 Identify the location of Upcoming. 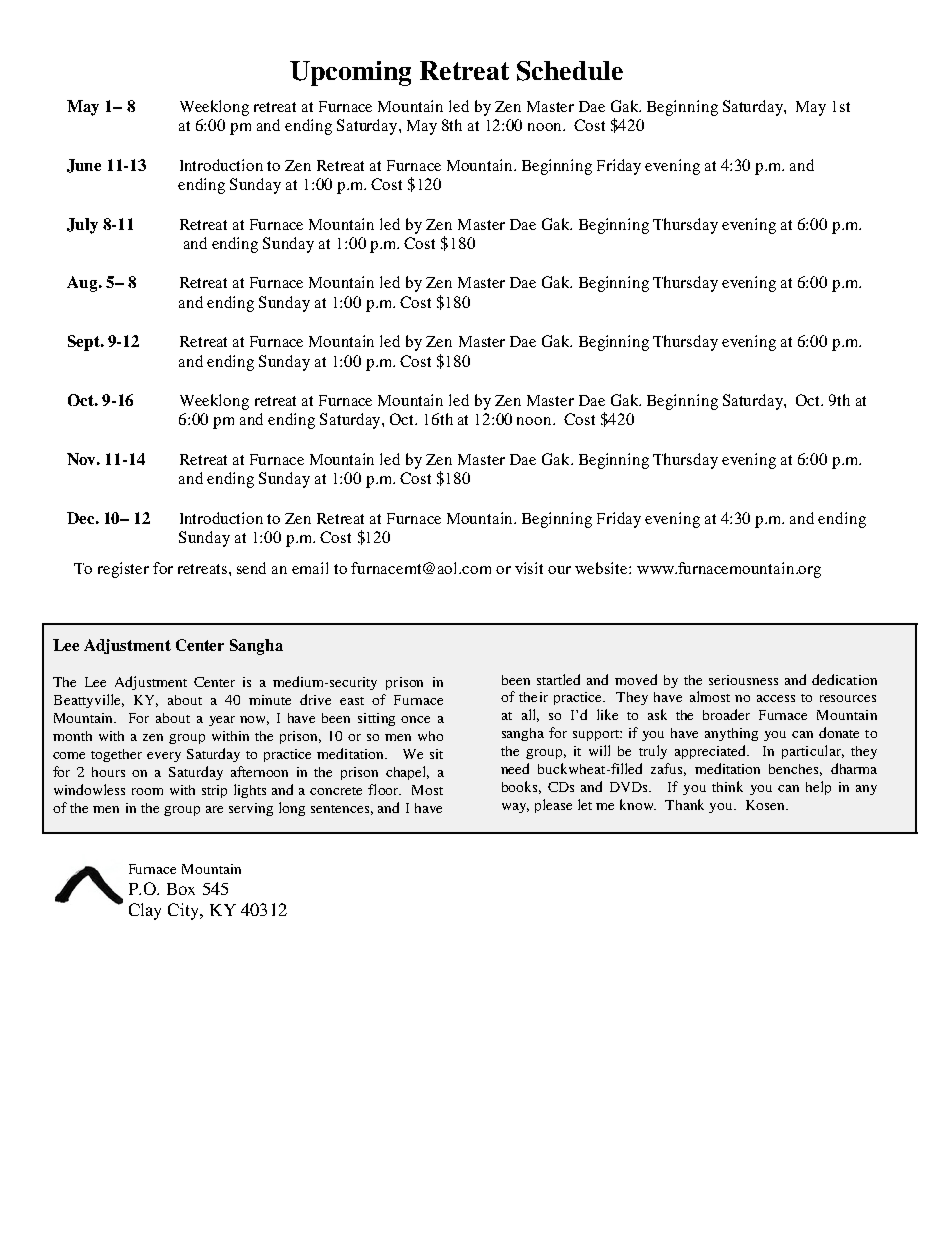
(350, 73).
